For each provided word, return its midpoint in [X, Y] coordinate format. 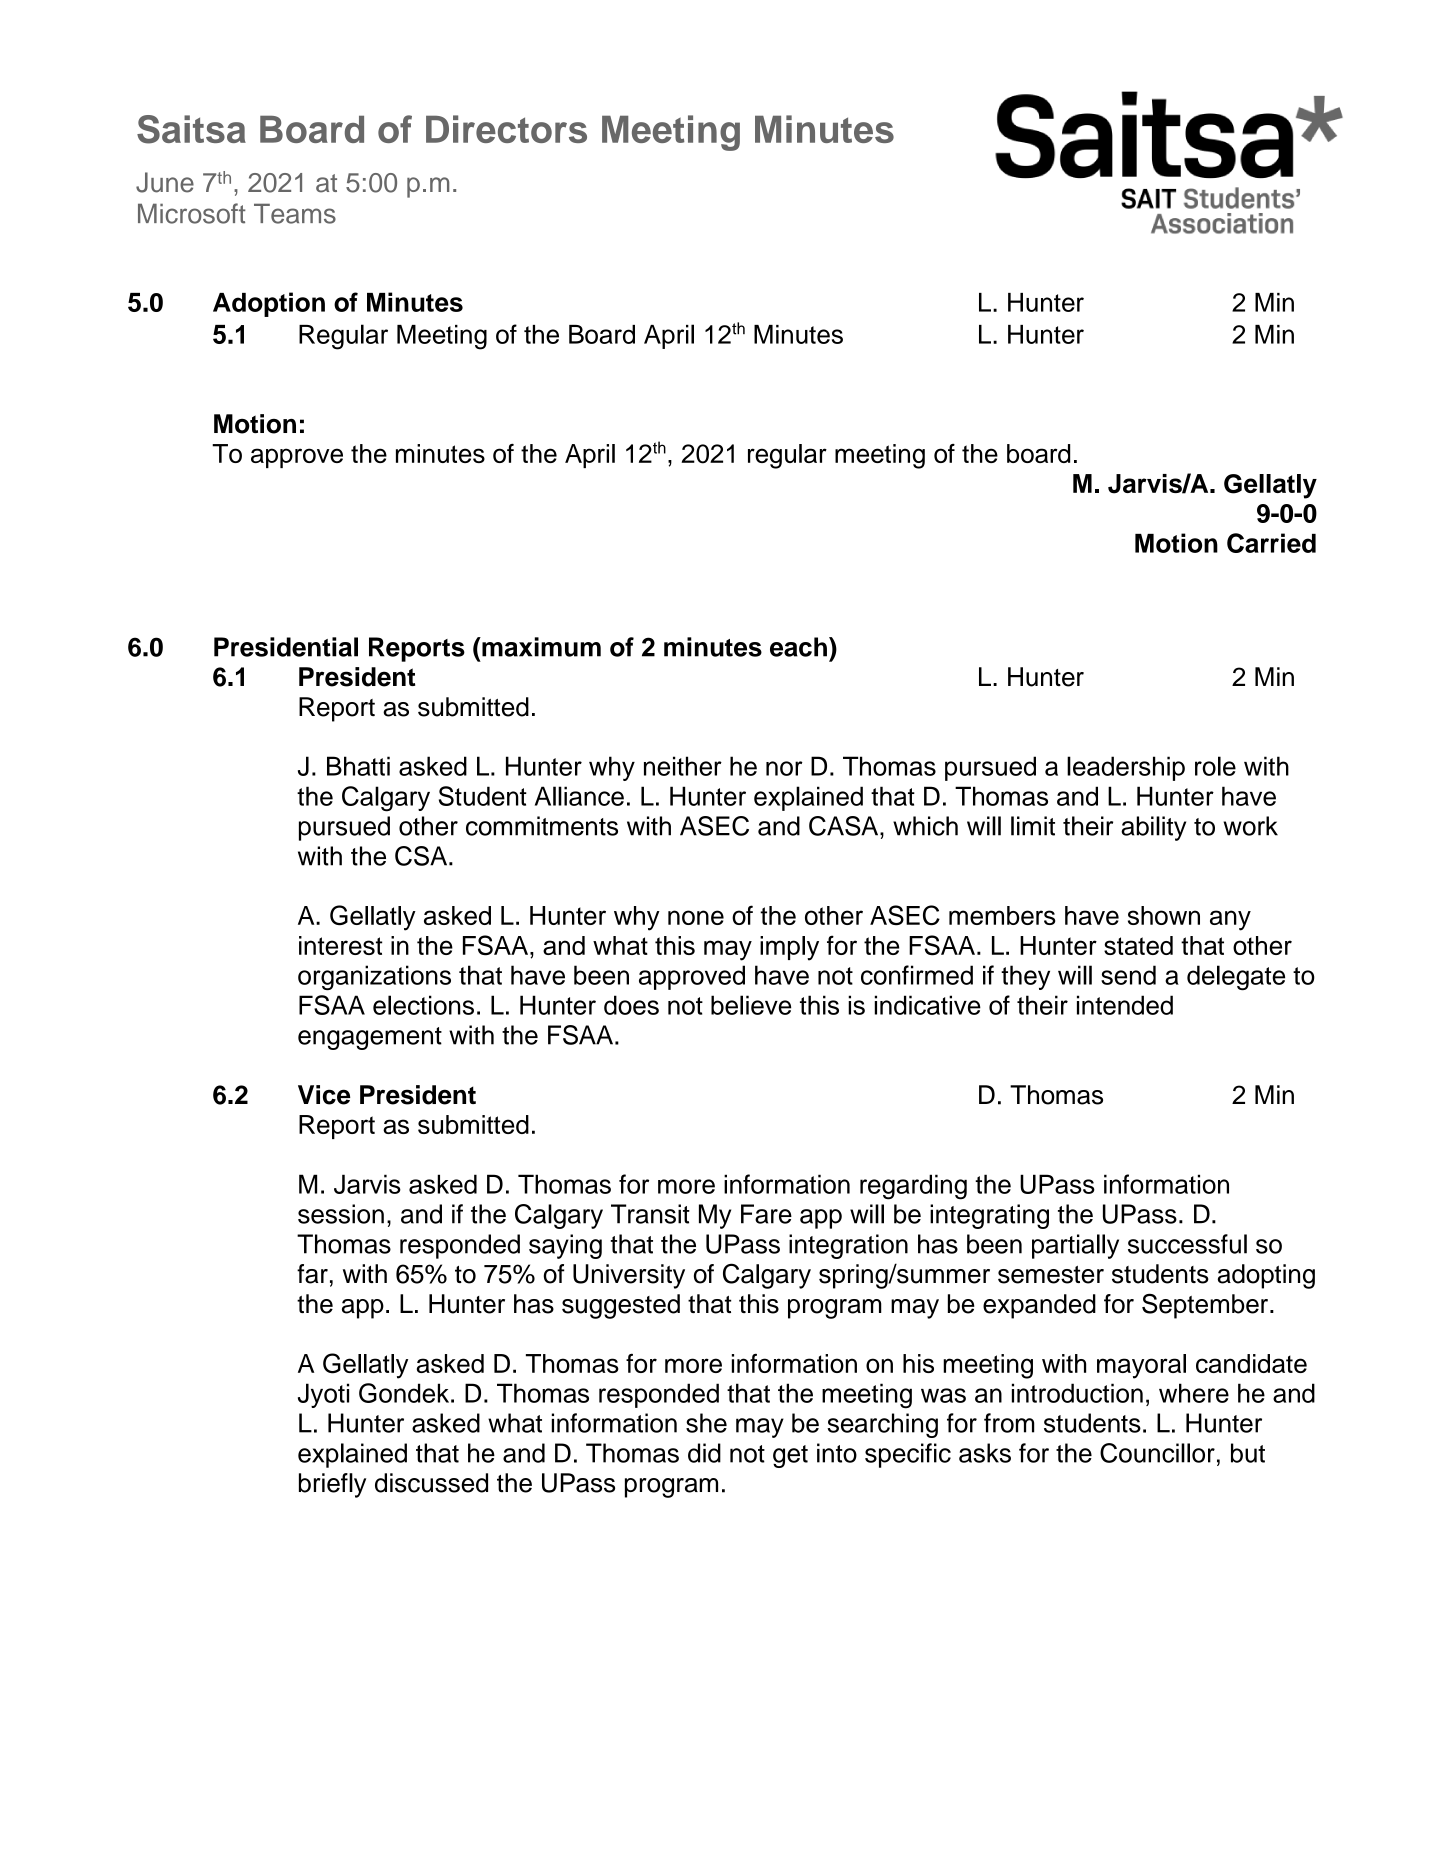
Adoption [269, 304]
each [798, 647]
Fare [766, 1214]
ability [1153, 828]
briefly [332, 1485]
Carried [1271, 543]
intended [1125, 1005]
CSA [422, 856]
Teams [295, 213]
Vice [324, 1095]
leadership [1126, 768]
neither [683, 766]
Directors [506, 129]
